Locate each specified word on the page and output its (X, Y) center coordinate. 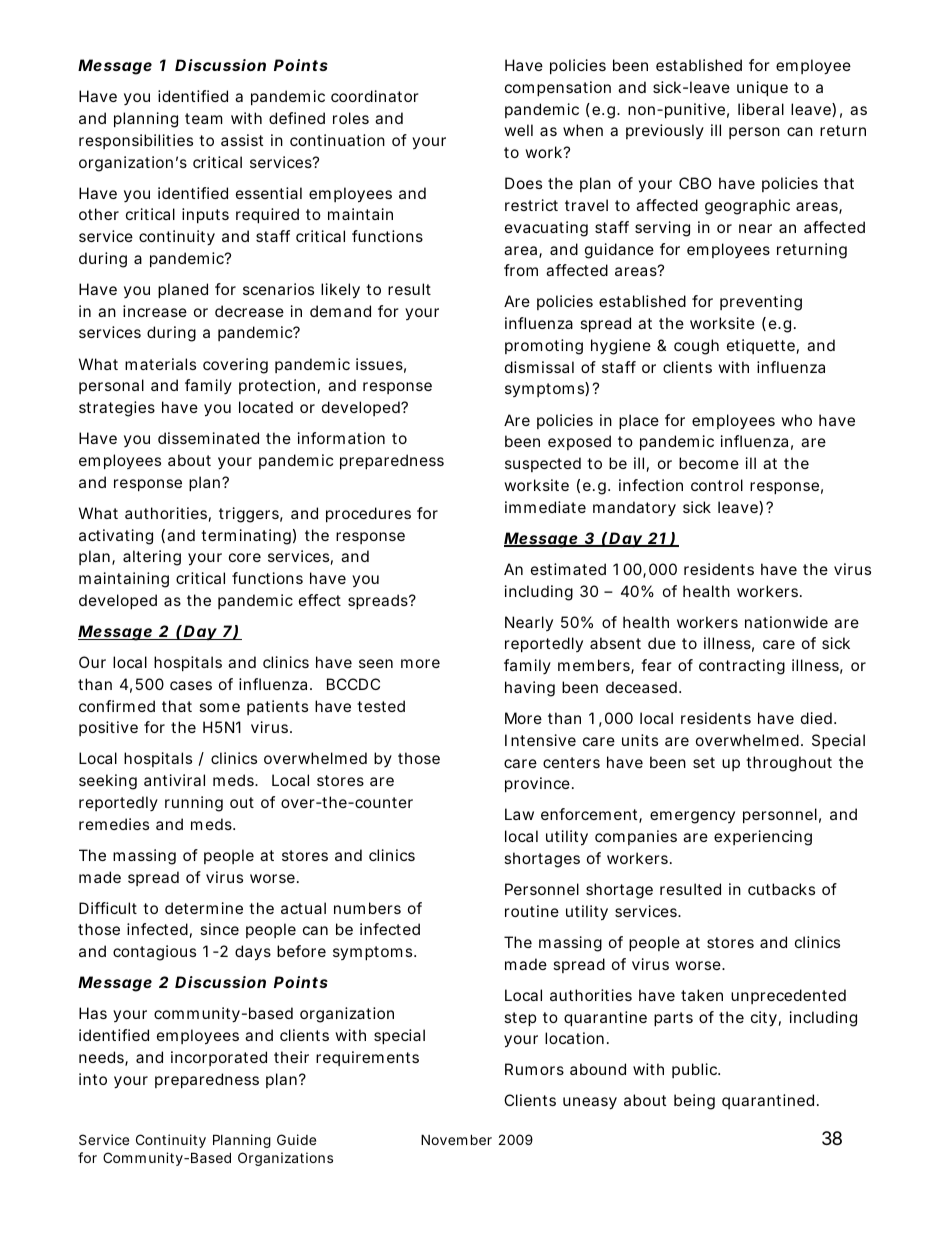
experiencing (763, 838)
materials (160, 364)
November (456, 1139)
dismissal (539, 367)
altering (152, 558)
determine (204, 908)
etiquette (761, 346)
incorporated (219, 1058)
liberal (761, 109)
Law (519, 814)
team (204, 118)
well (518, 130)
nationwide (786, 622)
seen (376, 663)
